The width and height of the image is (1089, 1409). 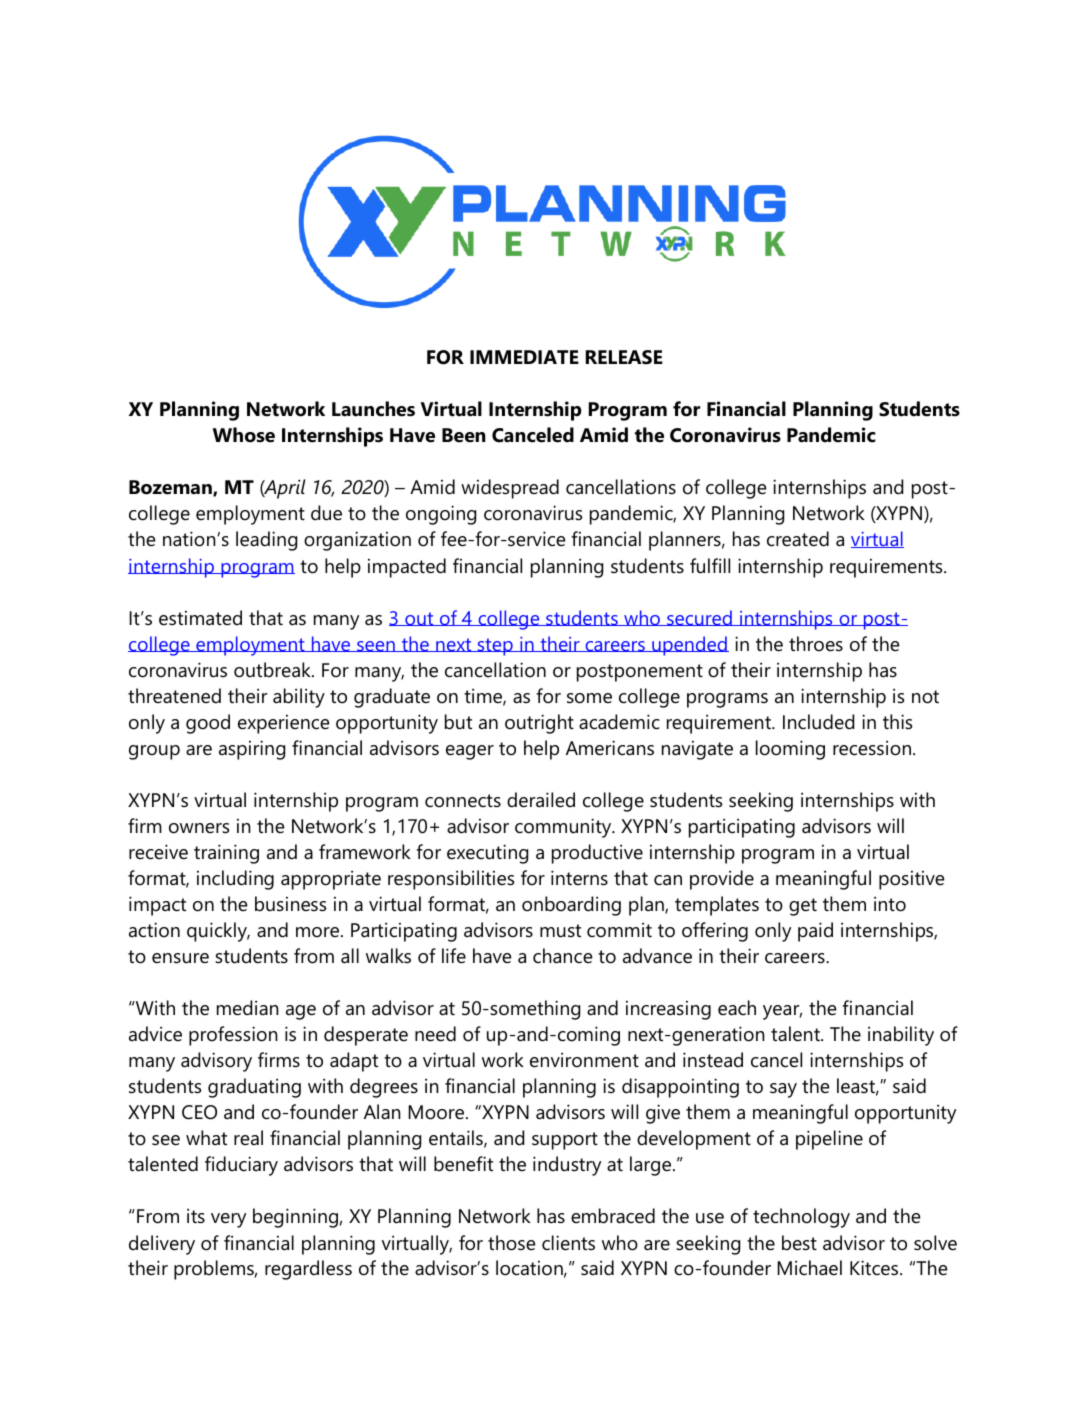 What do you see at coordinates (196, 1216) in the image?
I see `its` at bounding box center [196, 1216].
